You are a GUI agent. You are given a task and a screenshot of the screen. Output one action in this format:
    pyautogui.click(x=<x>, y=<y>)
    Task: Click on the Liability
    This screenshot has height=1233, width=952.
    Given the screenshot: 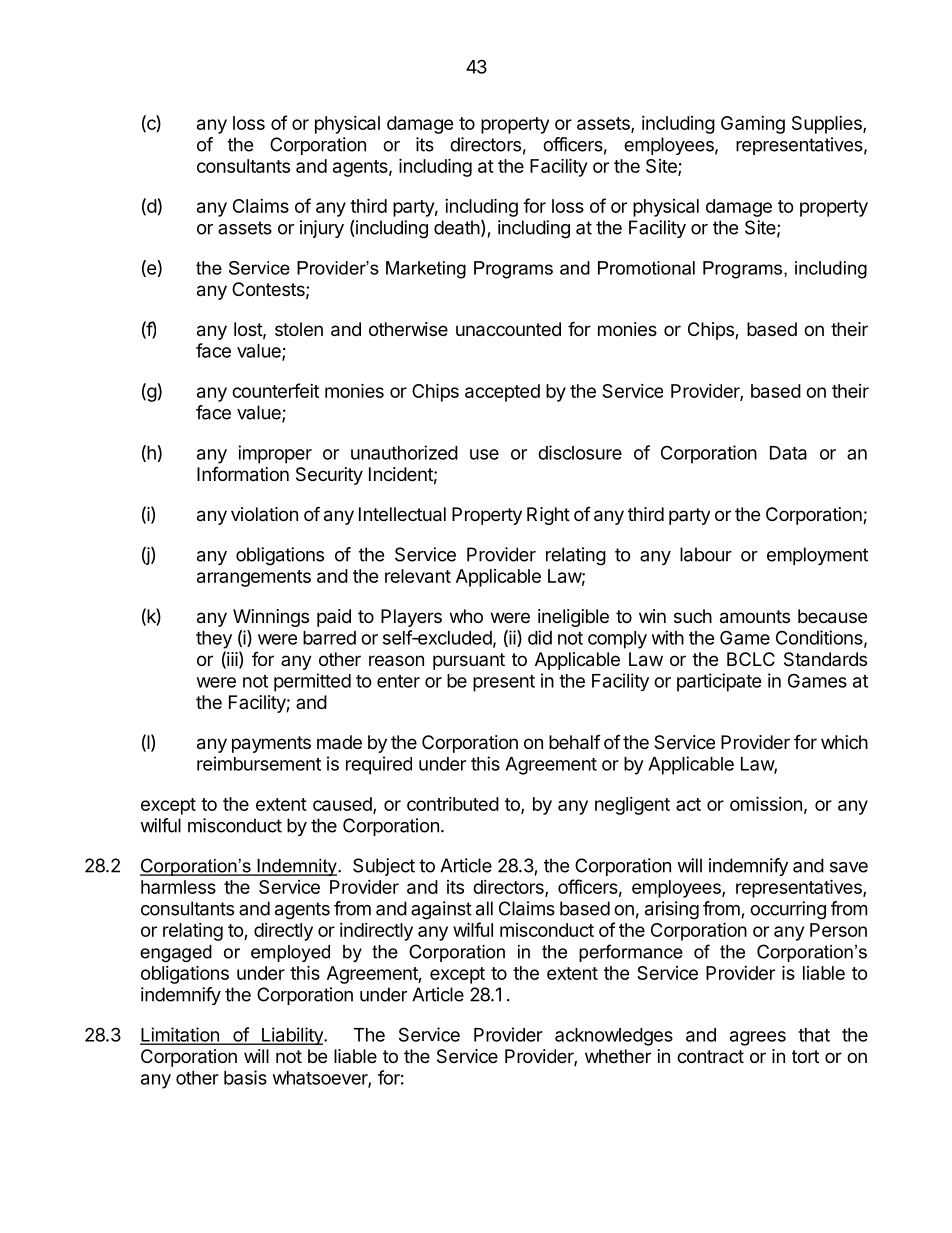 What is the action you would take?
    pyautogui.click(x=292, y=1036)
